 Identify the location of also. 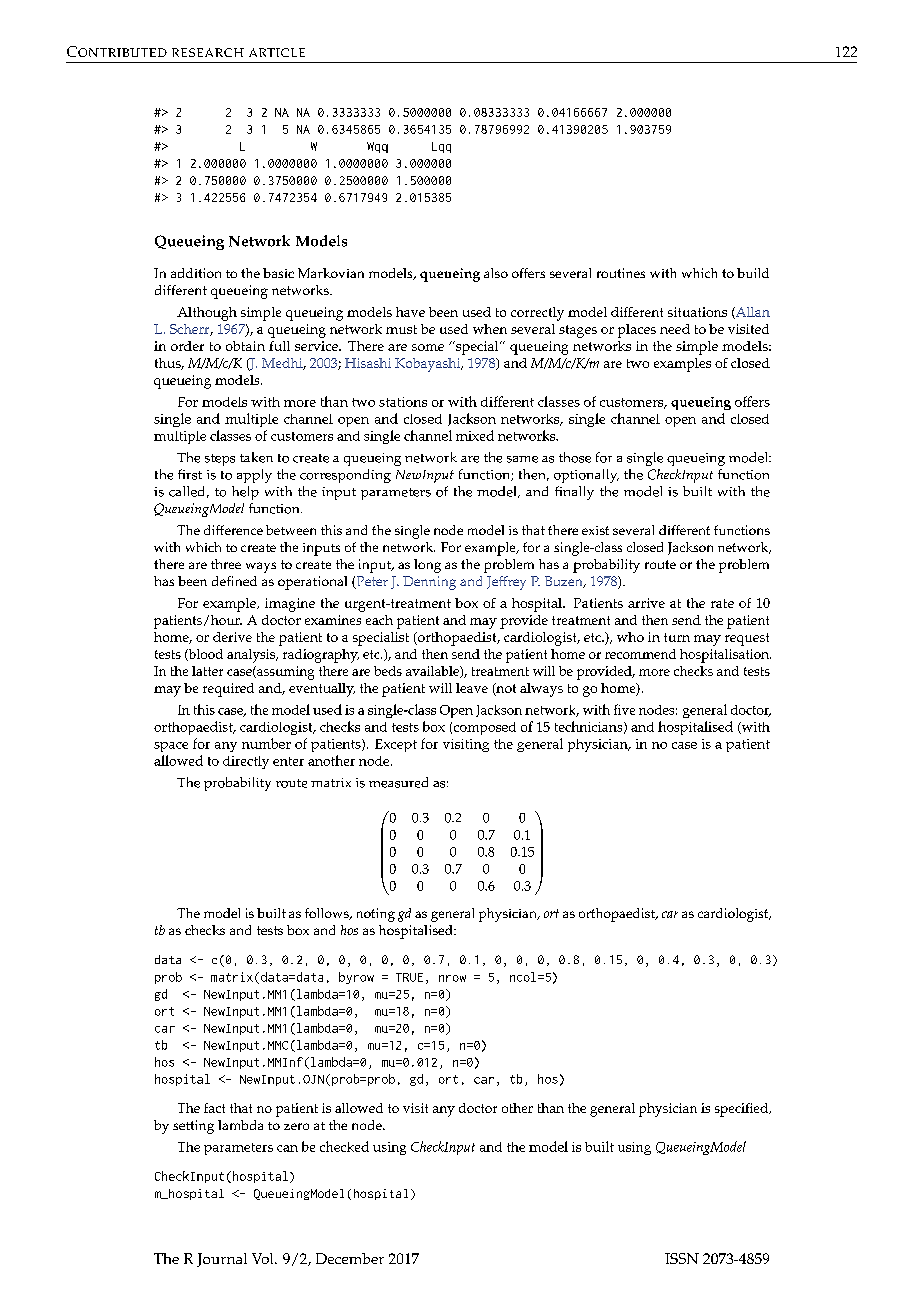
(496, 273).
